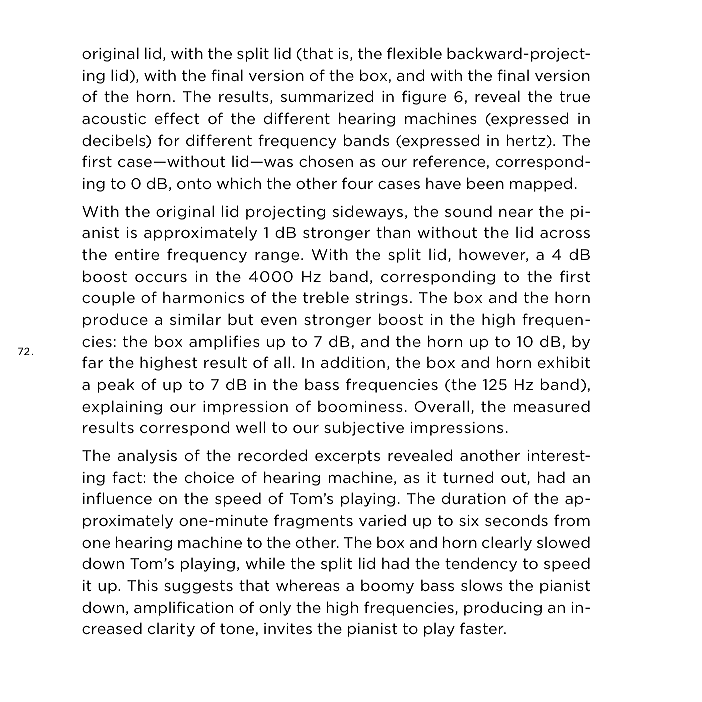  I want to click on whereas, so click(308, 585).
